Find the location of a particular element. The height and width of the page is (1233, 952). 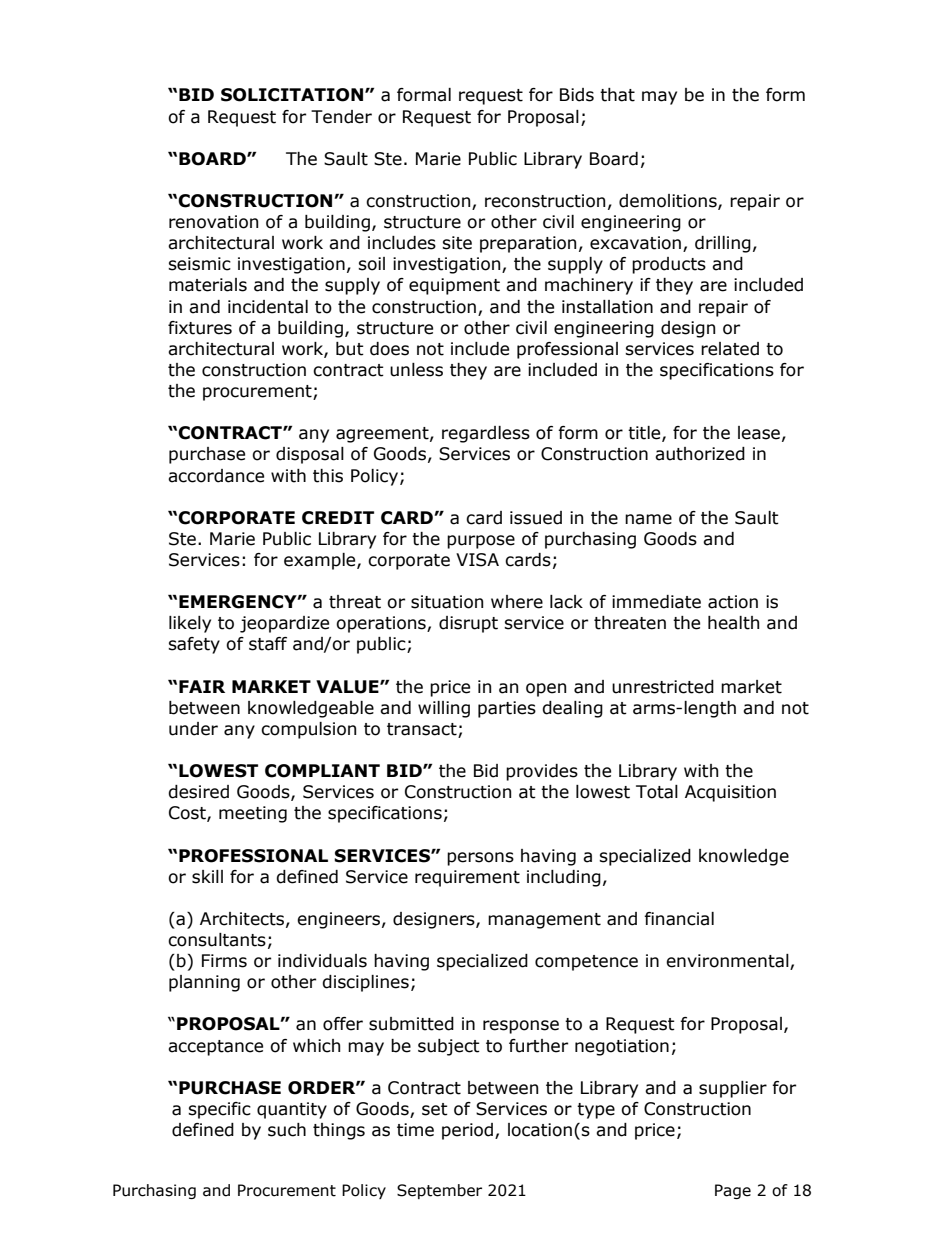

name is located at coordinates (648, 519).
